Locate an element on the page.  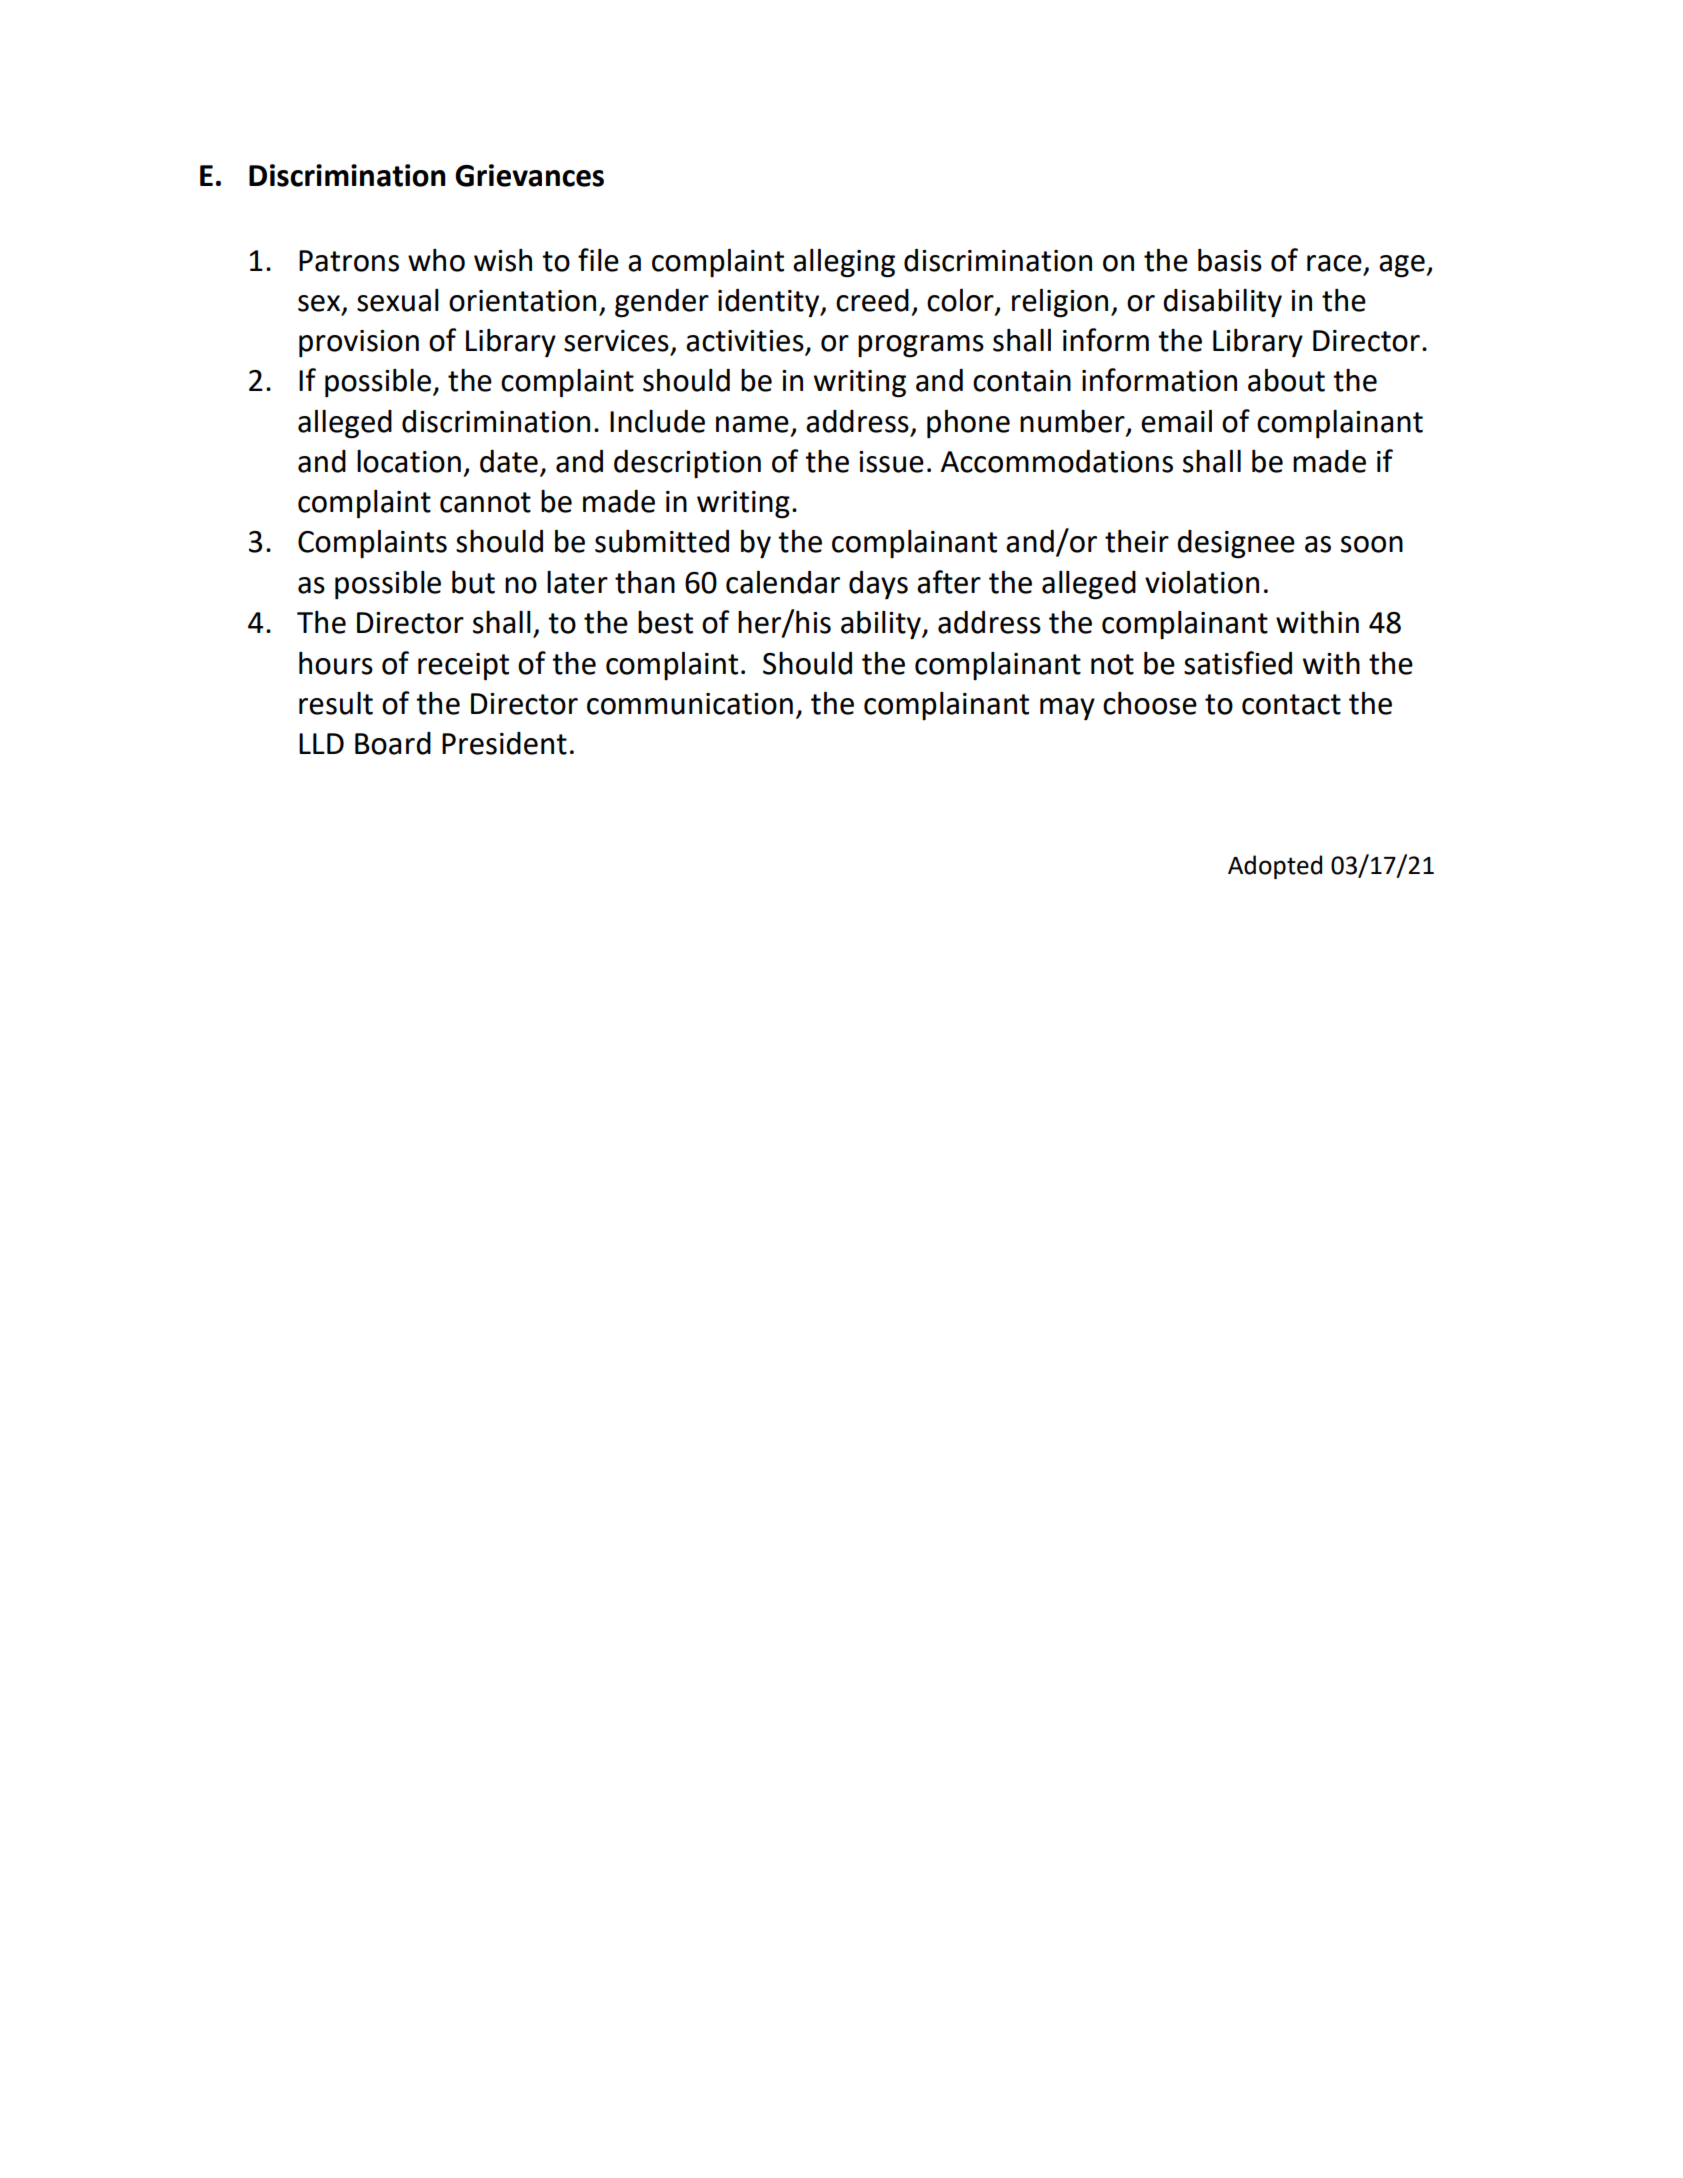
Grievances is located at coordinates (529, 175).
